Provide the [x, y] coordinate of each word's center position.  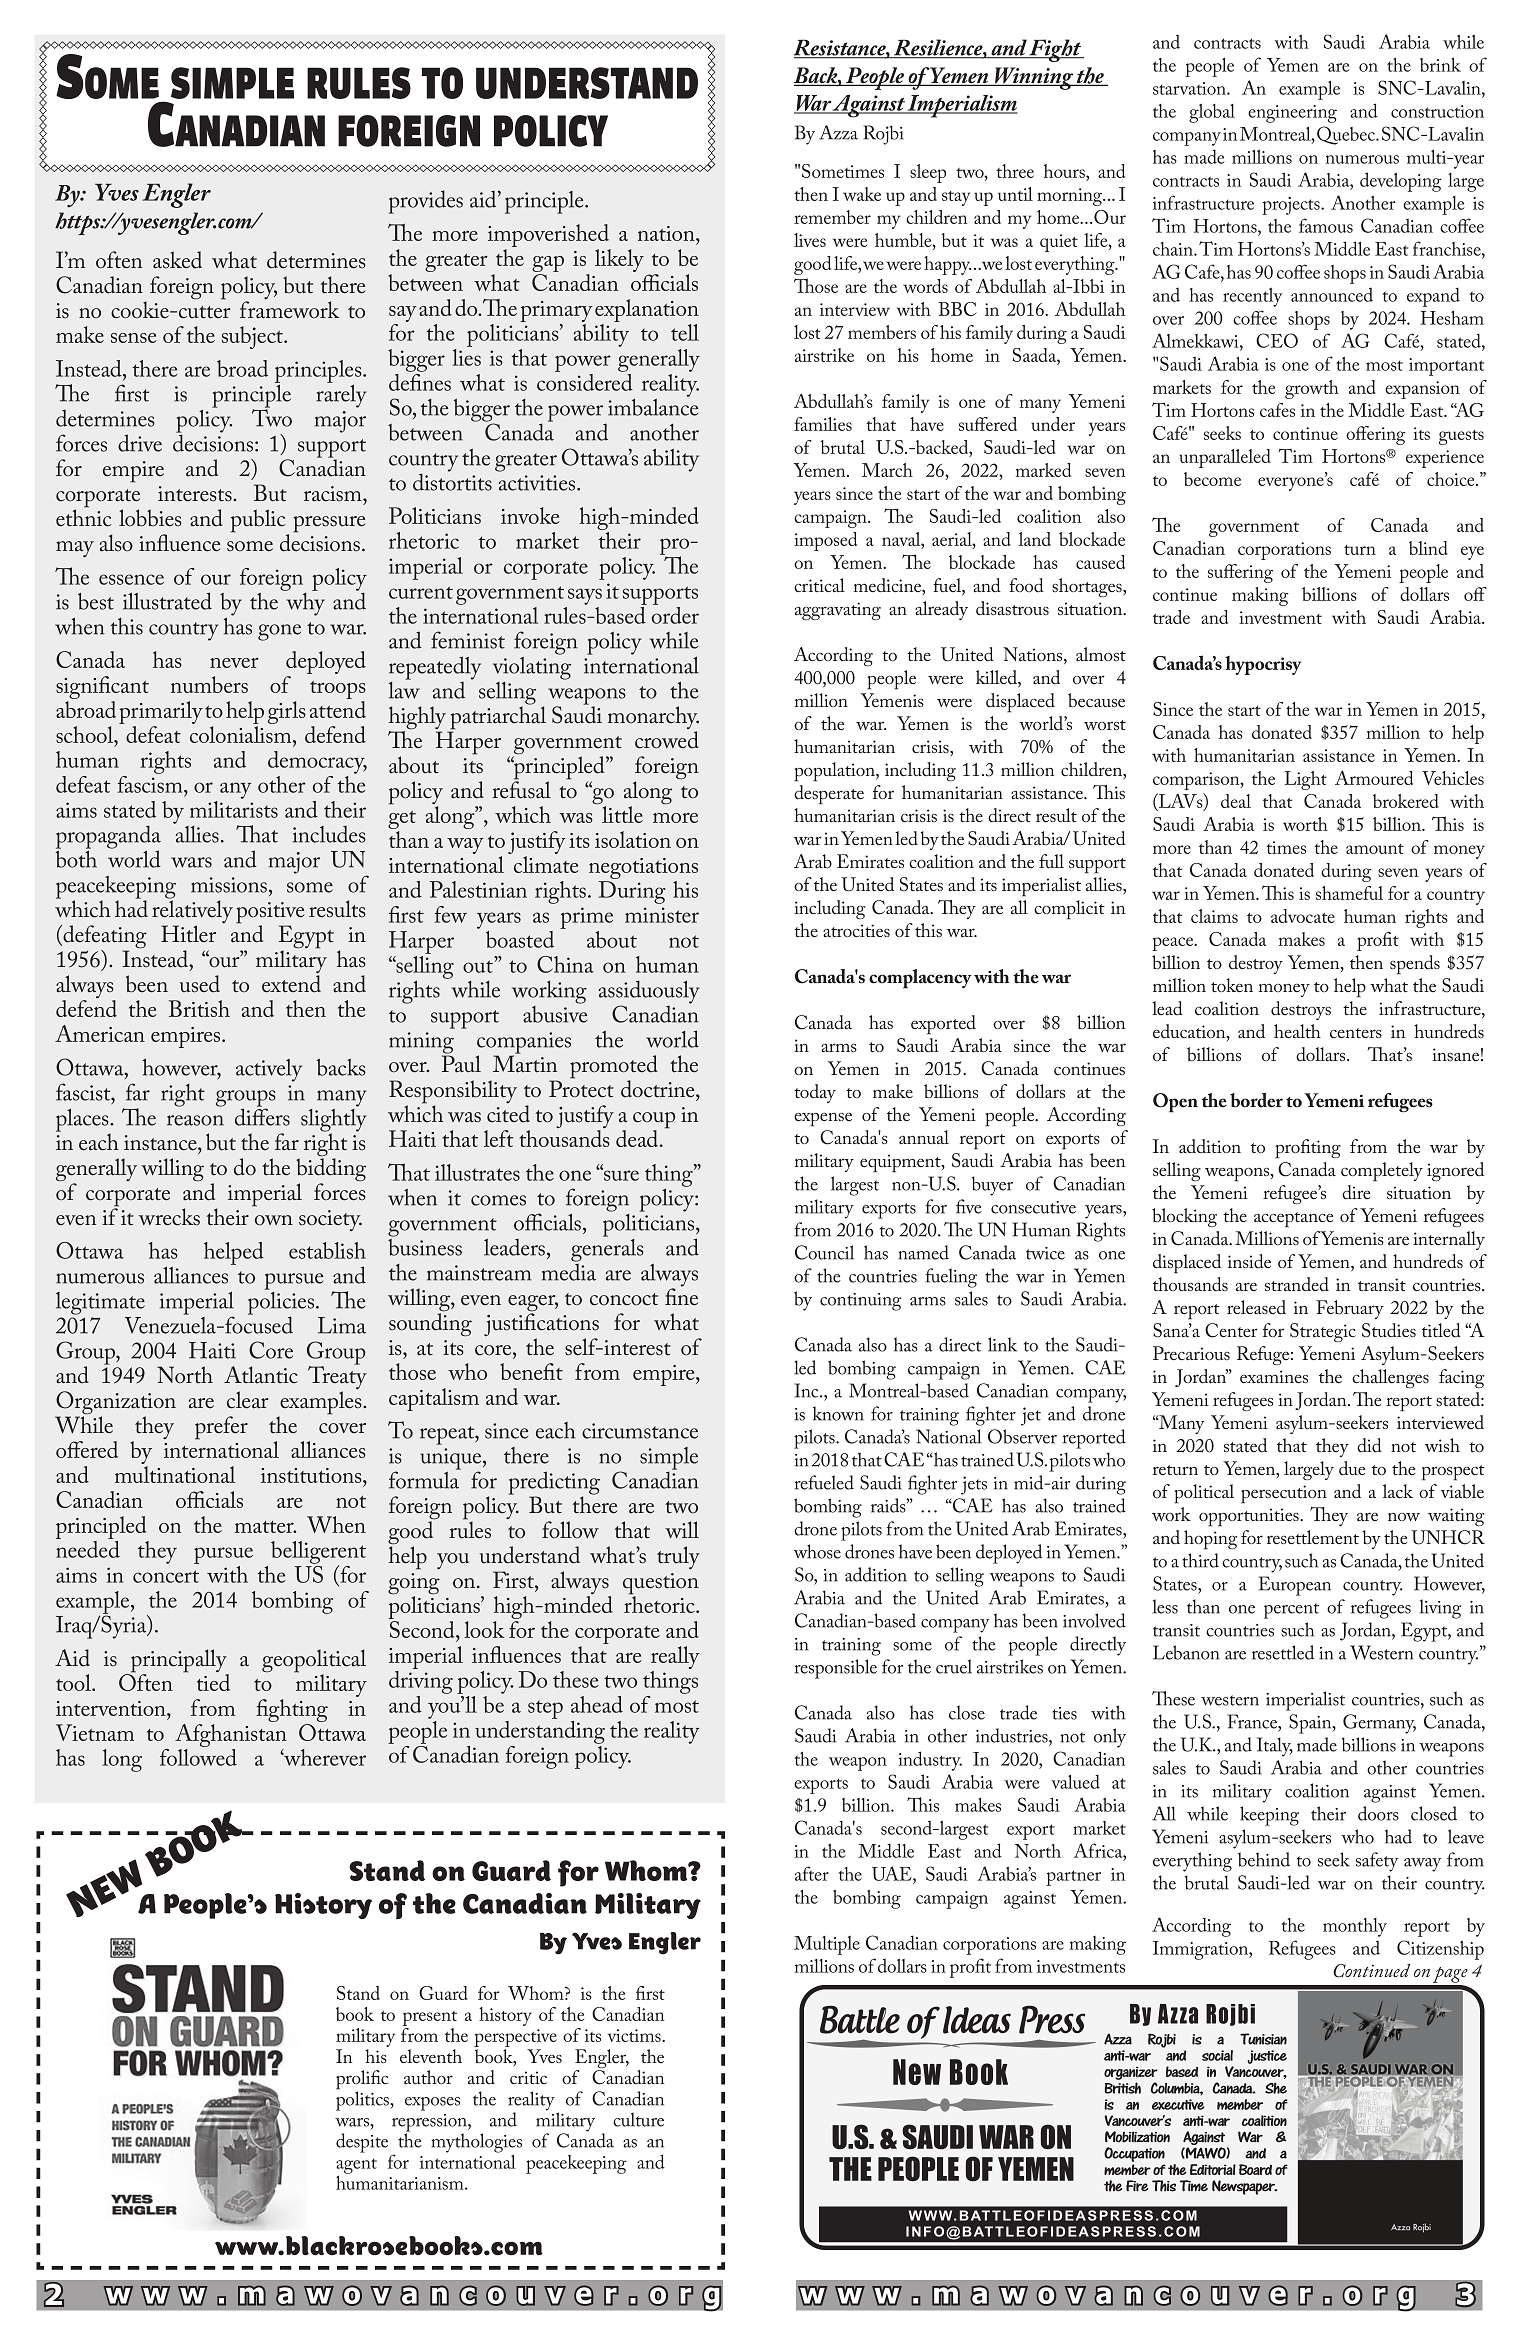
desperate [829, 795]
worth [1305, 824]
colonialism [242, 734]
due [1352, 1468]
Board [1255, 2169]
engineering [1292, 114]
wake [862, 194]
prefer [221, 1428]
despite [362, 2143]
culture [638, 2119]
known [838, 1413]
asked [177, 260]
